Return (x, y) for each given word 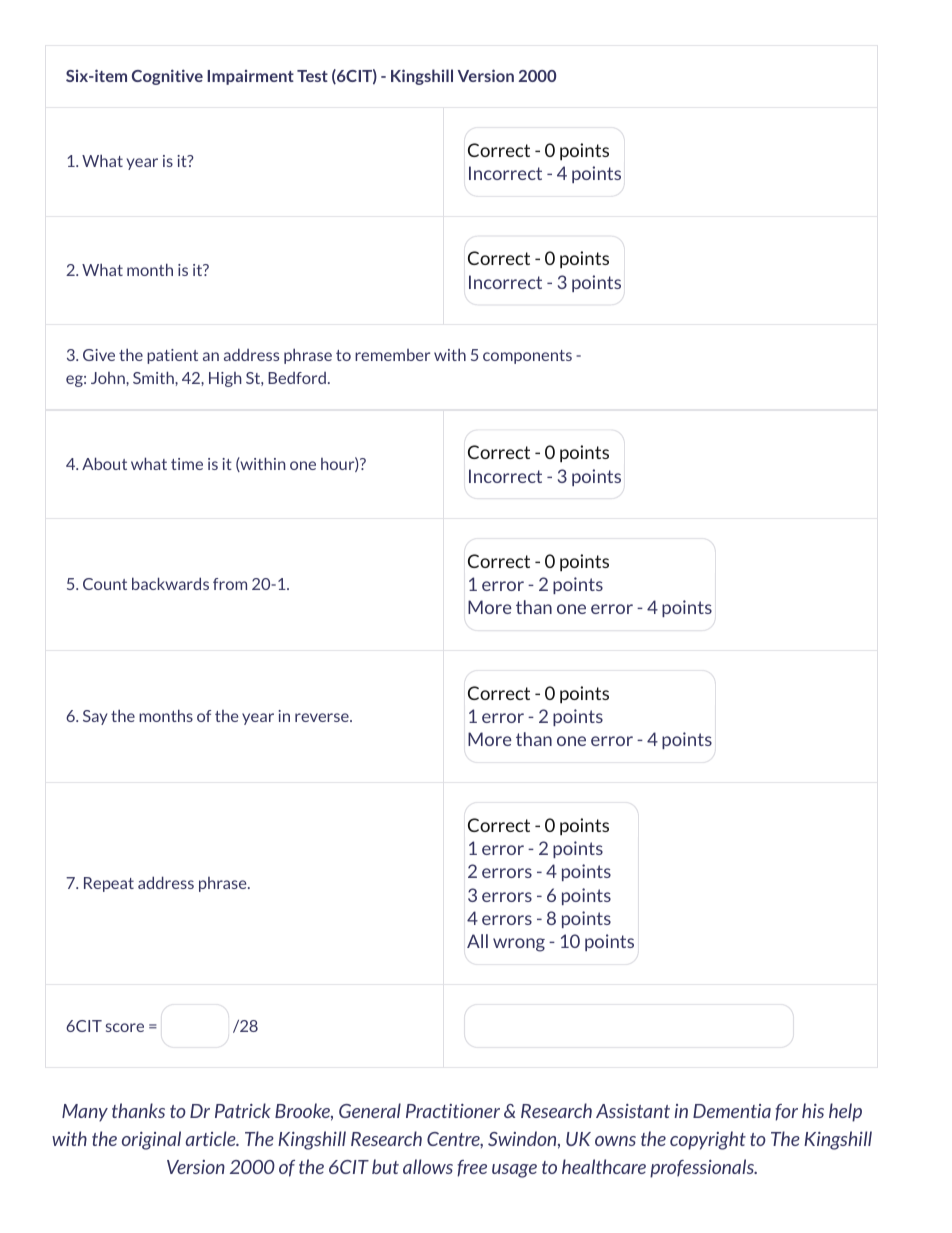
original (151, 1140)
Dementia (732, 1111)
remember (392, 355)
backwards (170, 583)
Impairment (250, 77)
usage (514, 1171)
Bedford (297, 378)
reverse (323, 717)
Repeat (109, 884)
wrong (519, 945)
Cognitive (167, 77)
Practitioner (453, 1111)
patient (172, 356)
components (527, 357)
